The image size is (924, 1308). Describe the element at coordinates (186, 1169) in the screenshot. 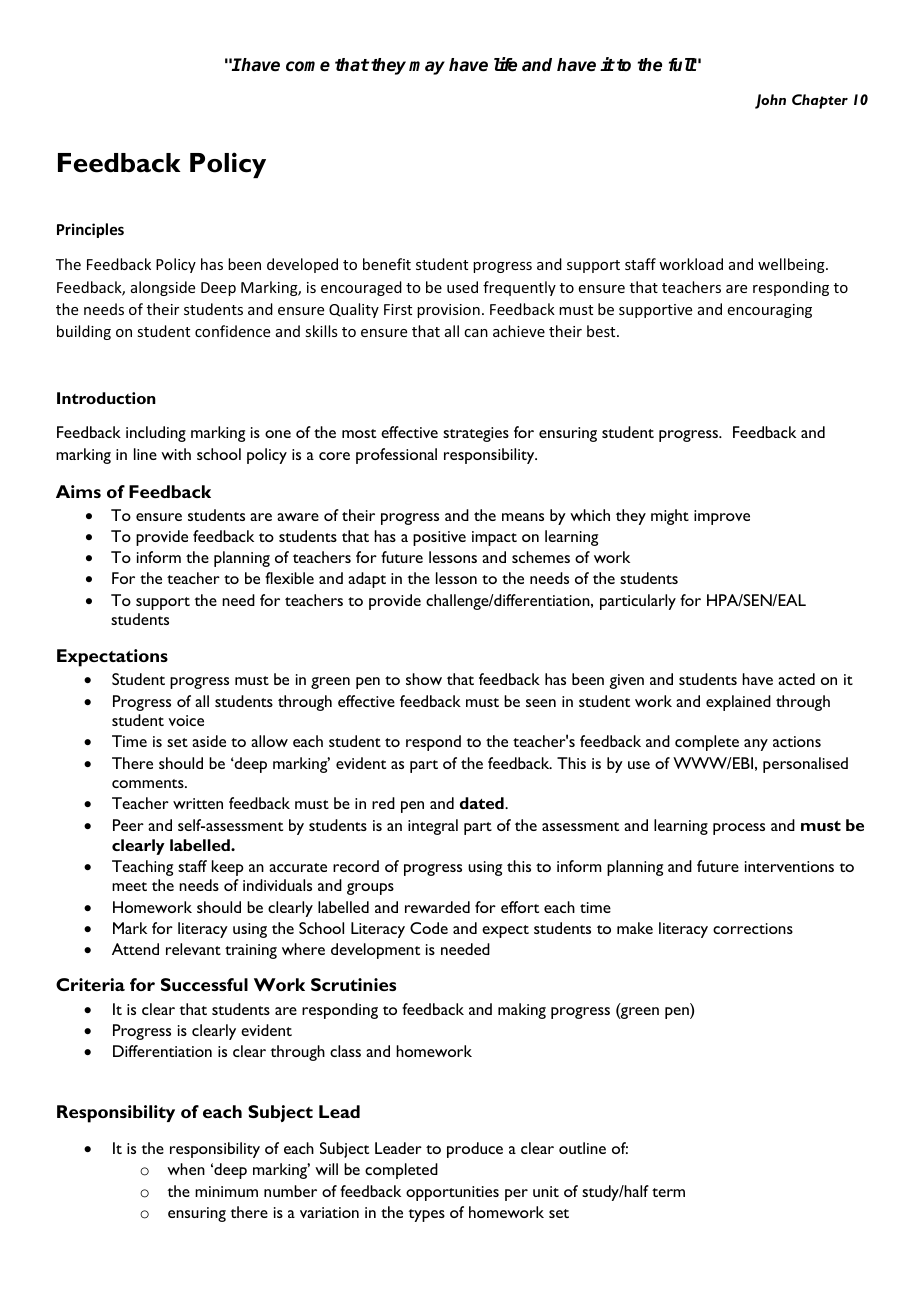

I see `when` at that location.
